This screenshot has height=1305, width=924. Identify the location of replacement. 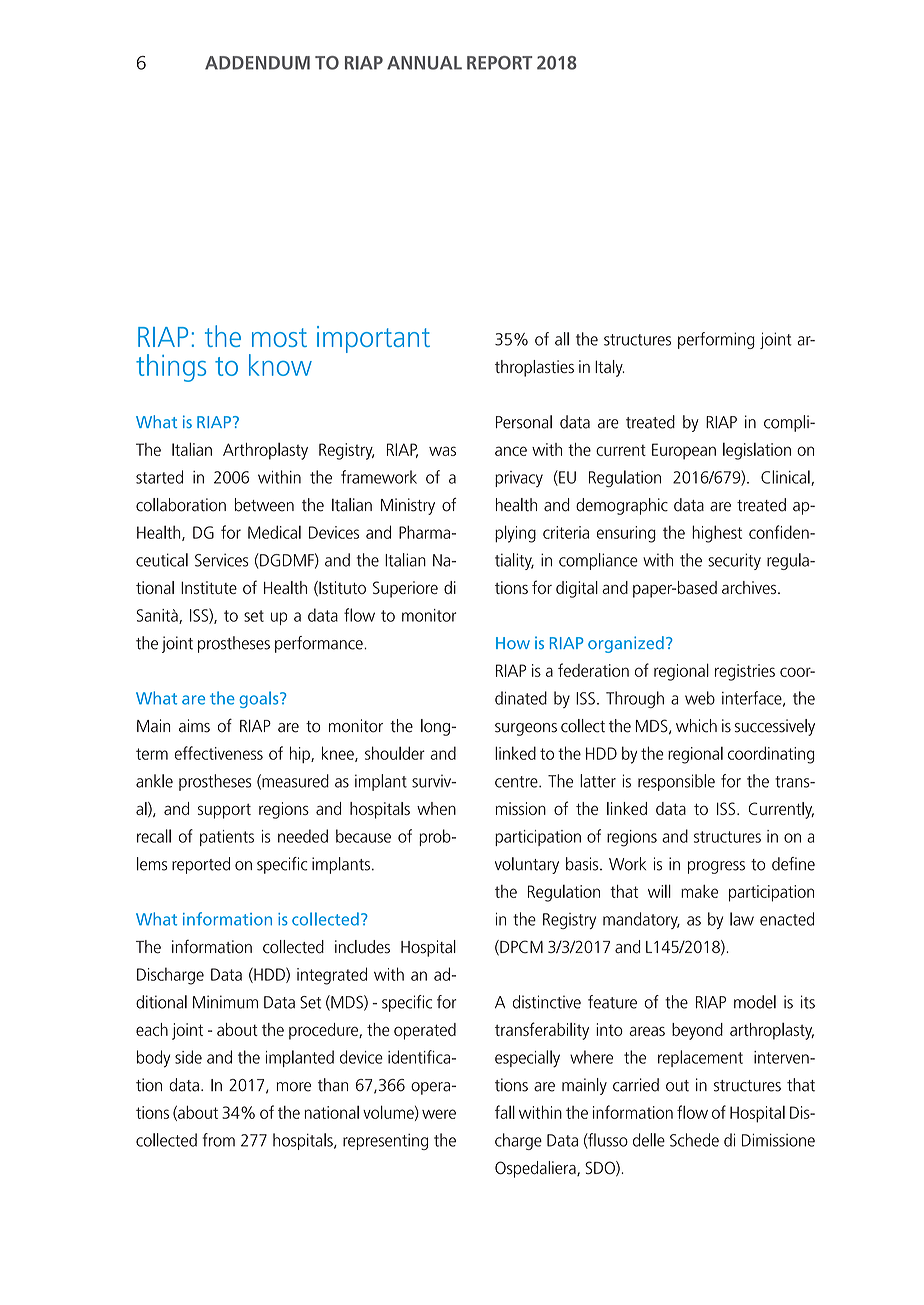
(700, 1058).
